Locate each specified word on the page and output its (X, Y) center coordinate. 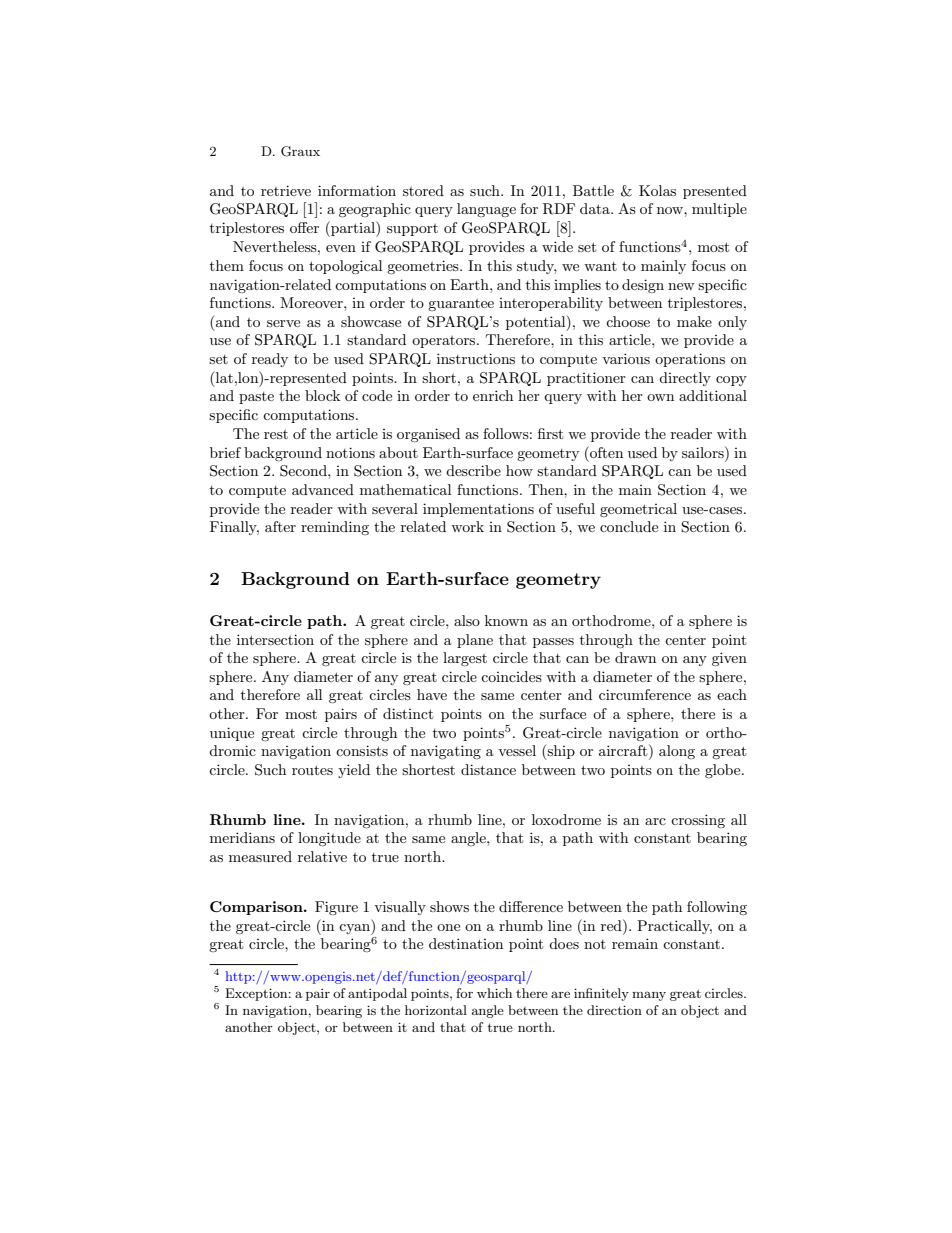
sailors (704, 452)
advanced (323, 489)
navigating (446, 752)
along (677, 752)
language (486, 210)
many (649, 996)
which (494, 993)
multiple (719, 210)
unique (232, 734)
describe (473, 470)
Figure (336, 908)
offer (304, 227)
